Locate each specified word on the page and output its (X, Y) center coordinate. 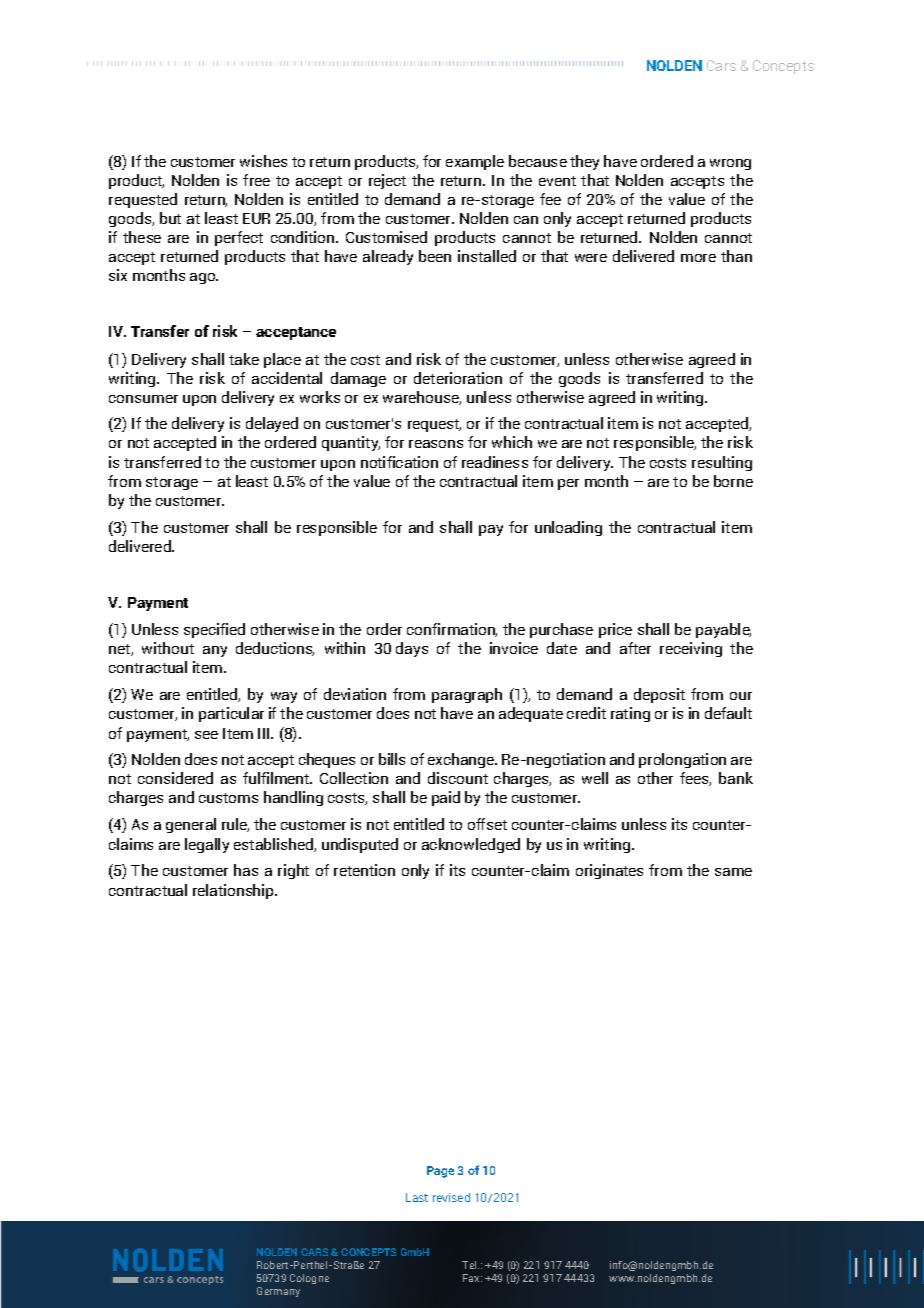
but (170, 218)
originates (609, 871)
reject (387, 181)
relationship (235, 891)
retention (364, 870)
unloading (568, 528)
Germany (278, 1292)
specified (214, 630)
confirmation (452, 630)
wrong (730, 164)
